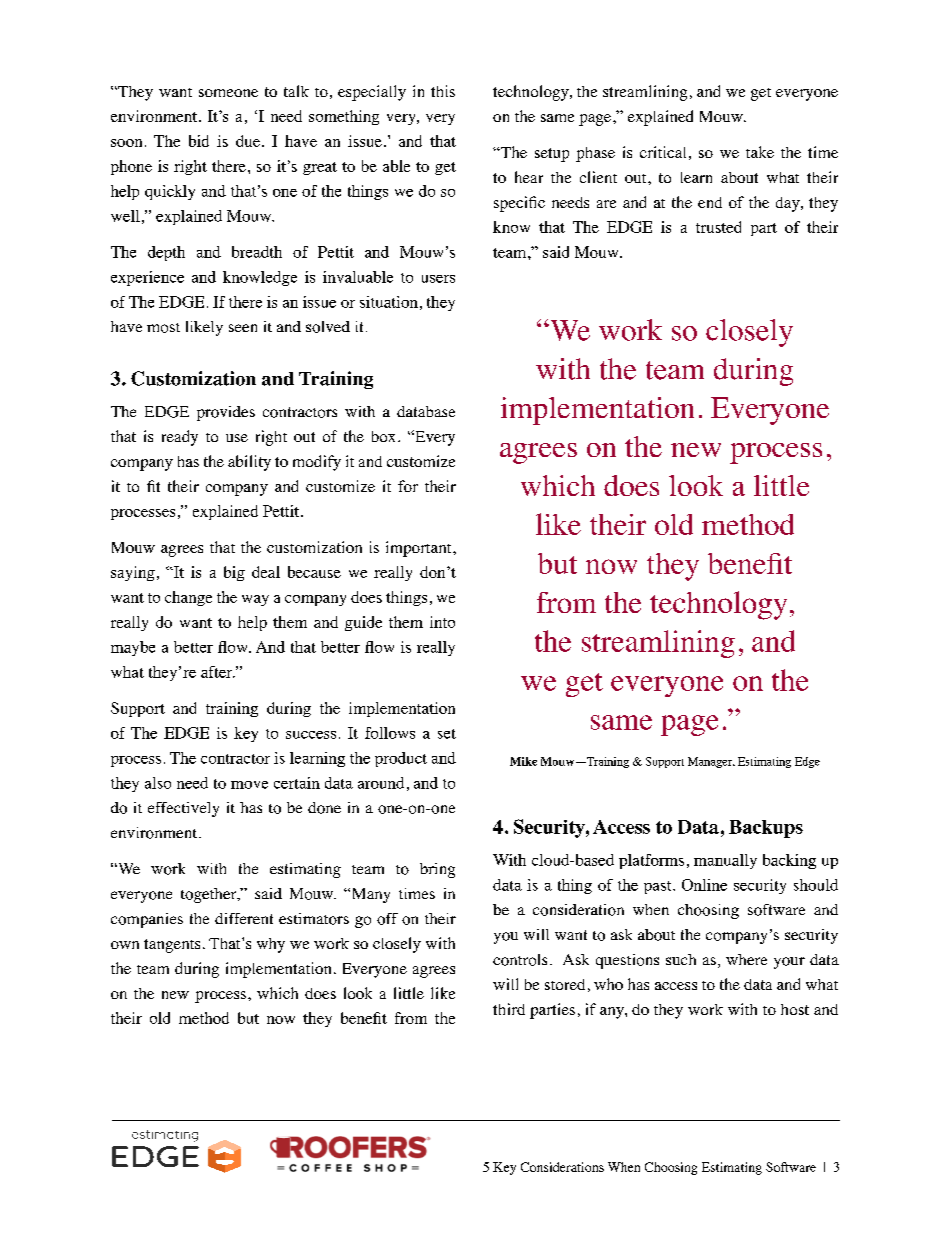  Describe the element at coordinates (243, 328) in the screenshot. I see `seen` at that location.
